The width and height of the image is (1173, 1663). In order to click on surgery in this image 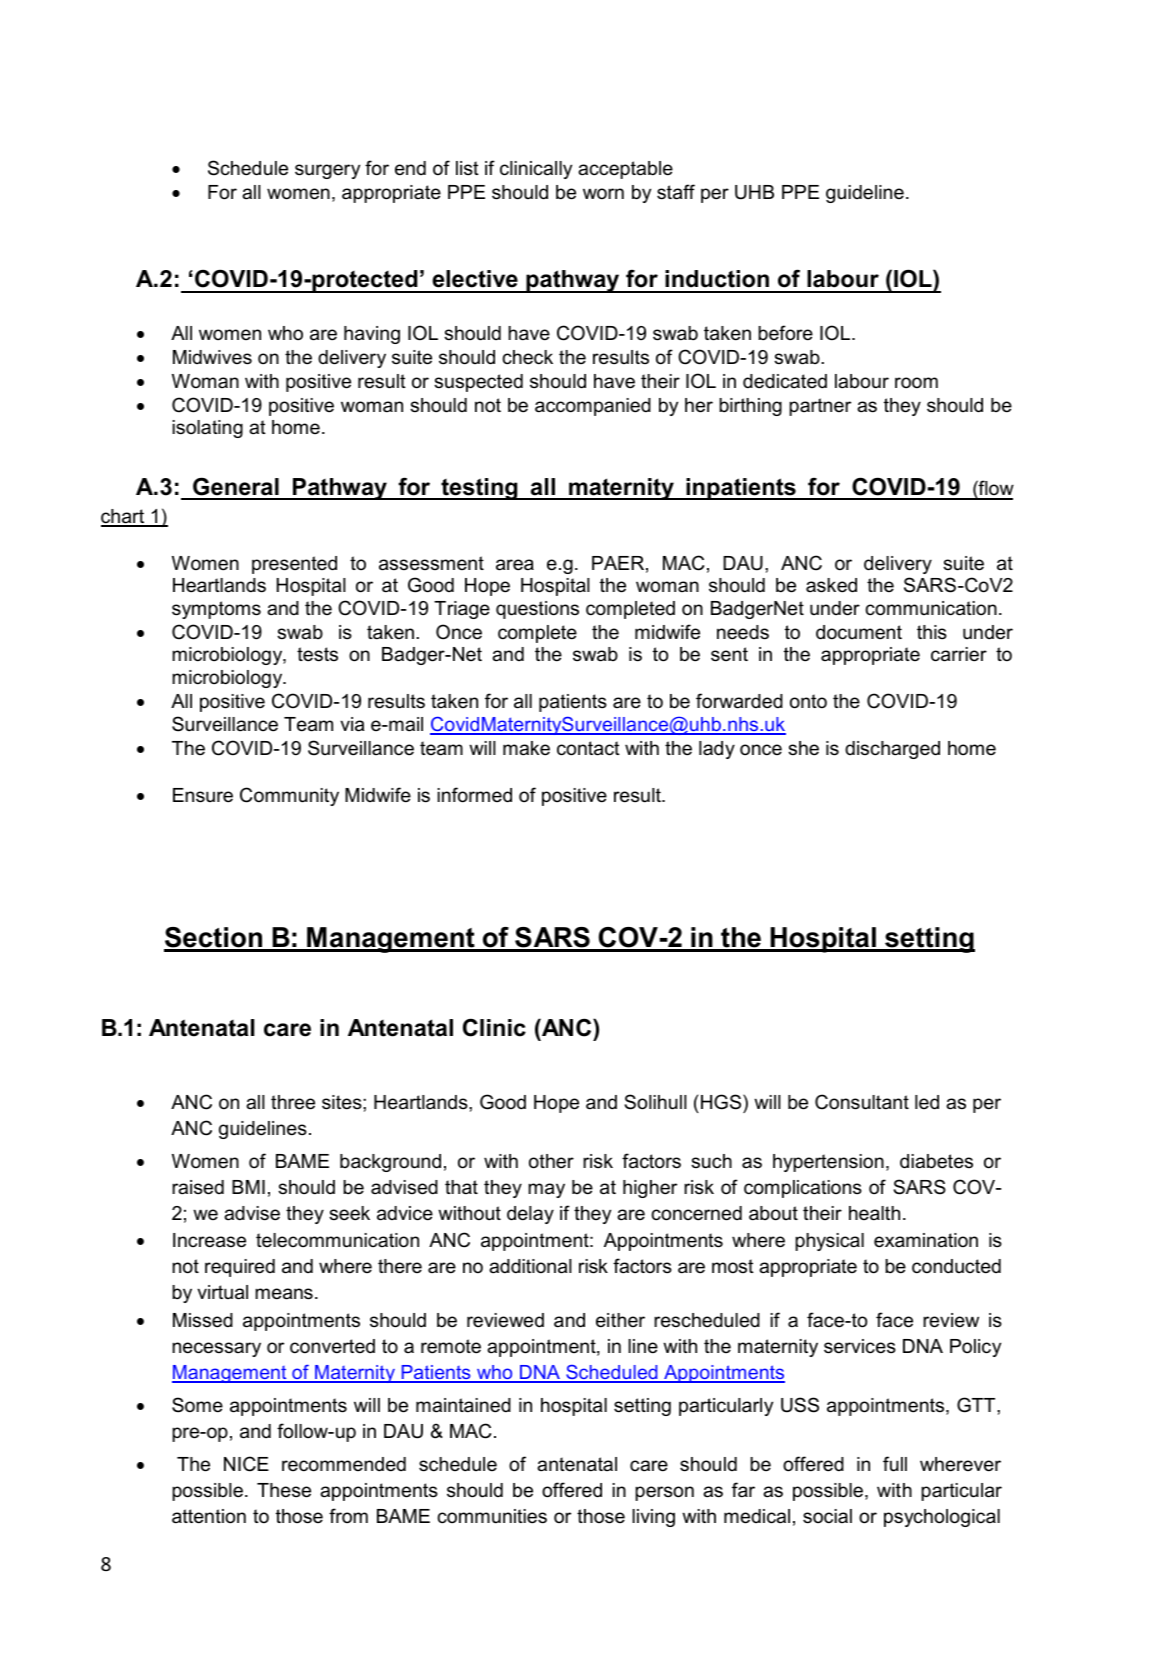, I will do `click(327, 171)`.
